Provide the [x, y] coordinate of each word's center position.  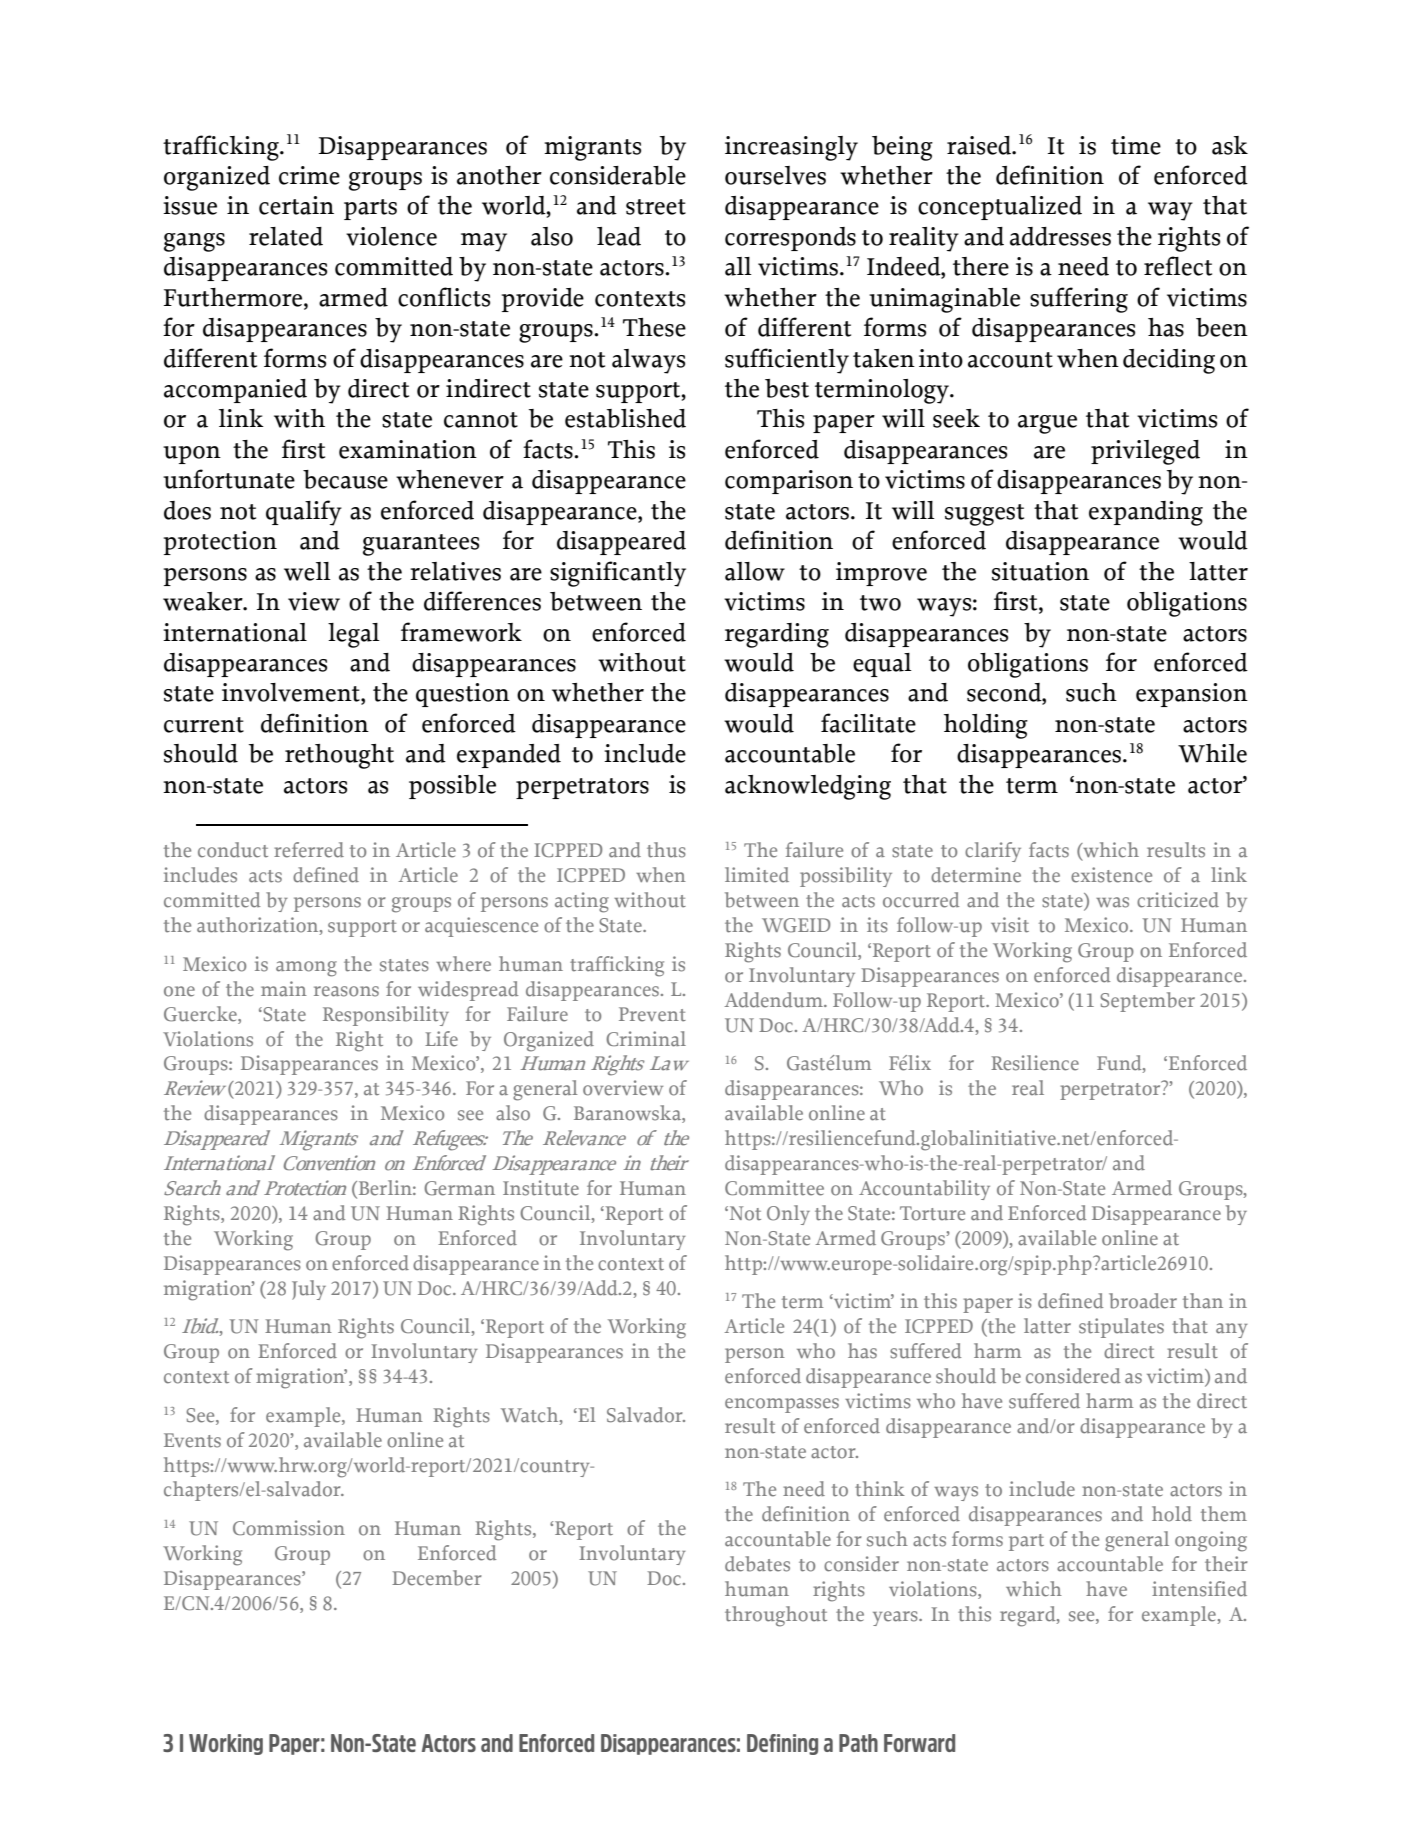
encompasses [782, 1405]
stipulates [1121, 1328]
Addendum [774, 1000]
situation [1040, 571]
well [307, 571]
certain [296, 205]
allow [755, 571]
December [437, 1578]
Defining [782, 1744]
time [1136, 145]
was [1112, 902]
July [309, 1290]
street [656, 207]
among [306, 969]
